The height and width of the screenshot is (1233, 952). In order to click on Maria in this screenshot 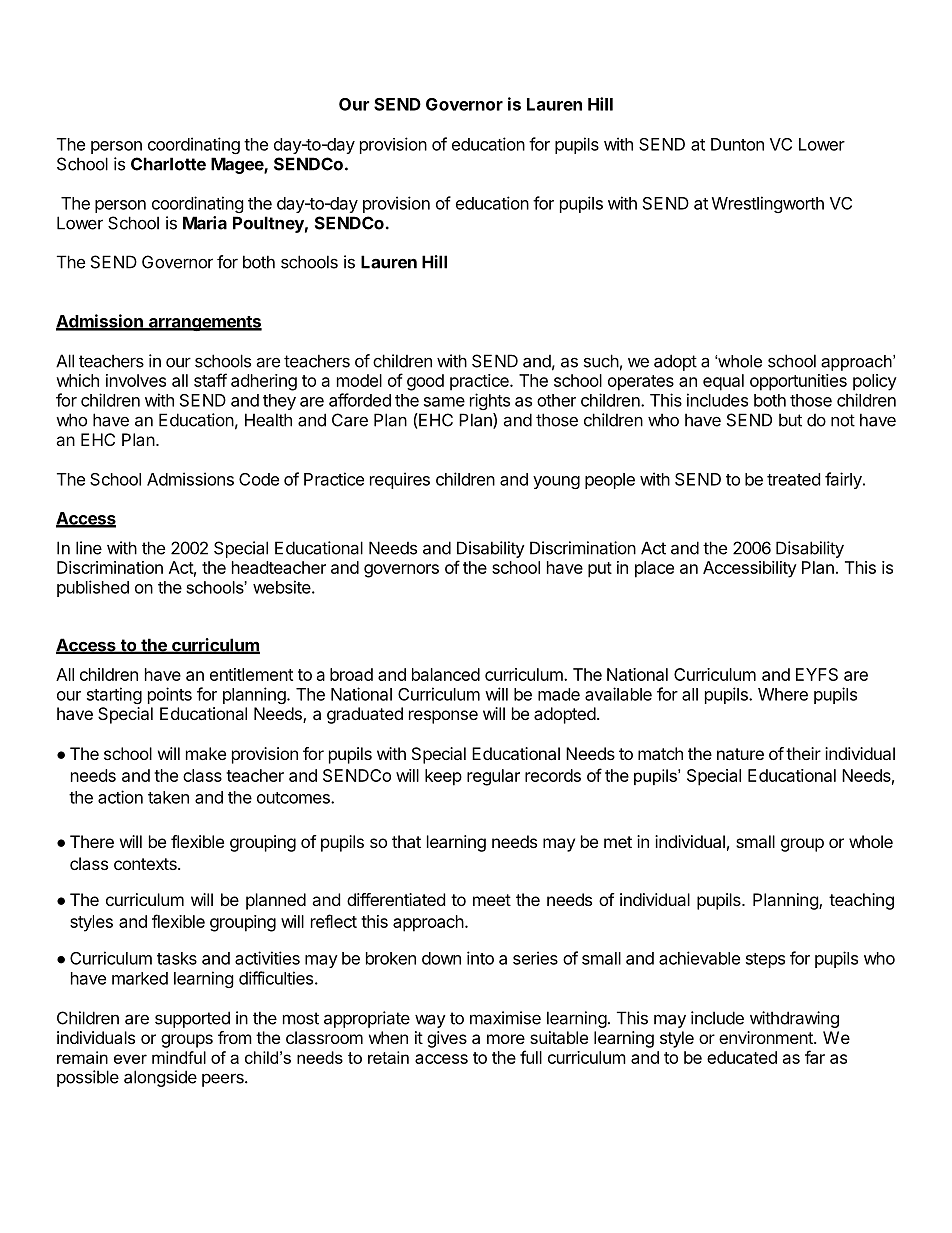, I will do `click(205, 223)`.
